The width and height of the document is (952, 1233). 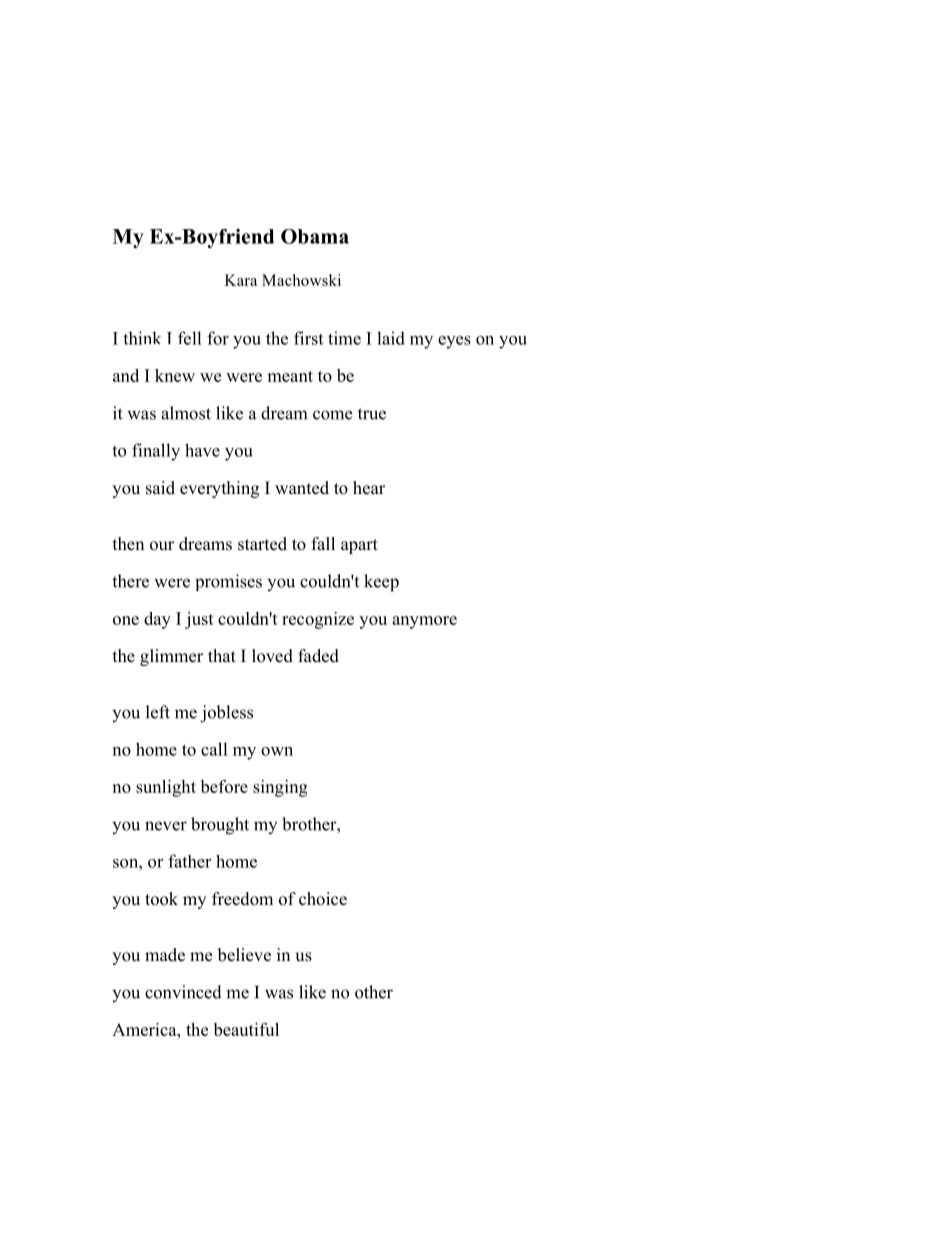 What do you see at coordinates (246, 1029) in the document?
I see `beautiful` at bounding box center [246, 1029].
